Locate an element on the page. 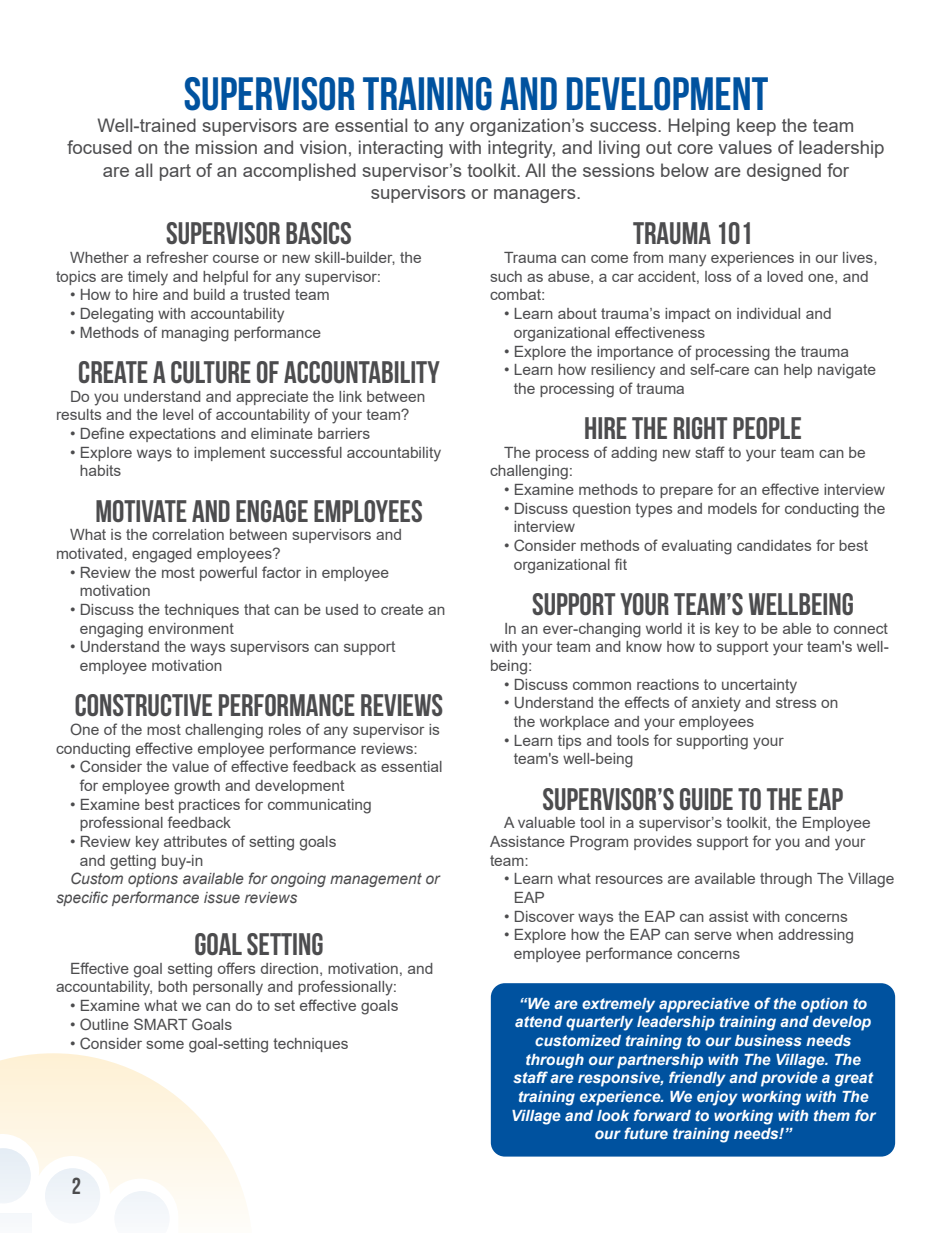 The height and width of the image is (1233, 952). individual is located at coordinates (768, 313).
